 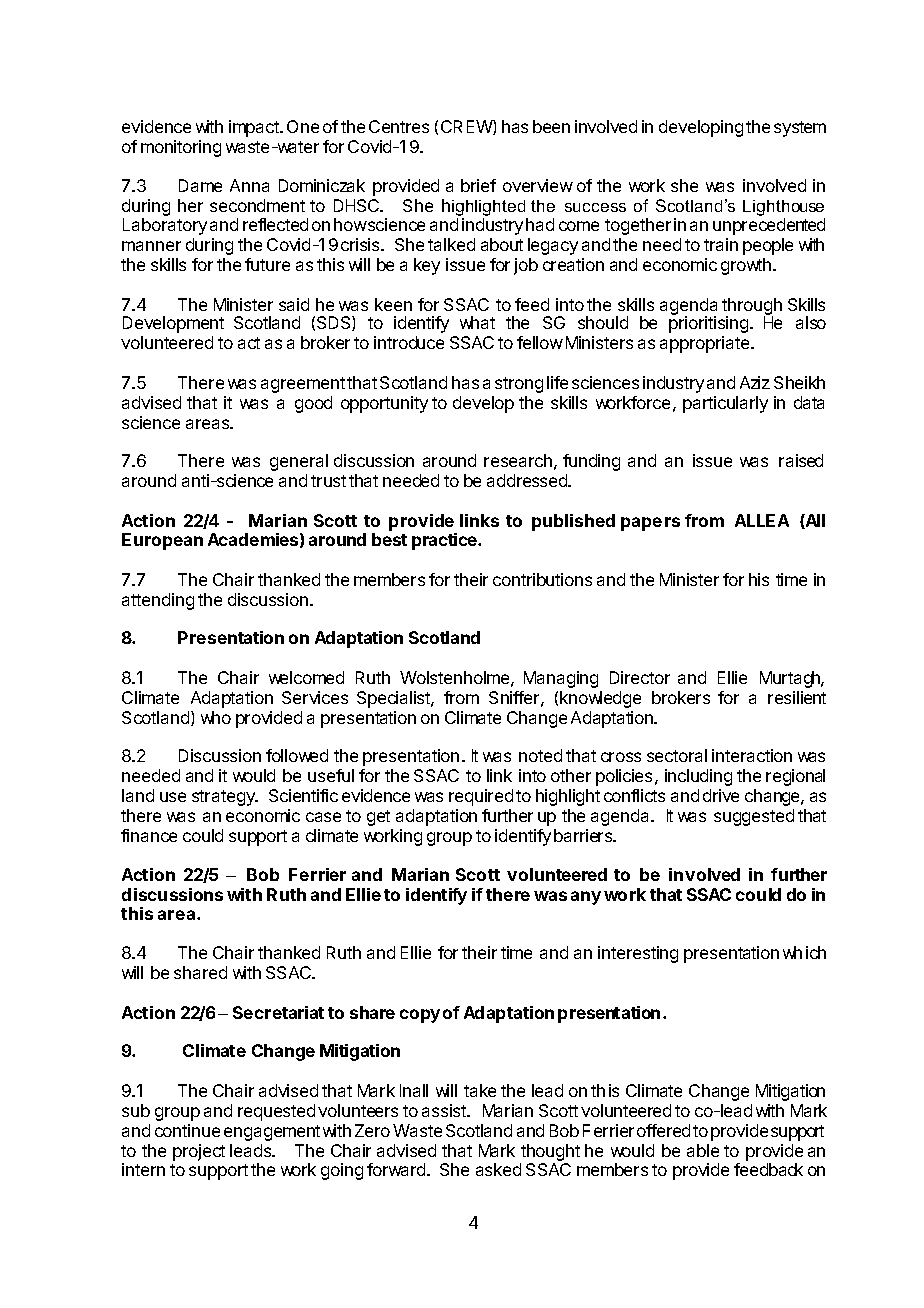 I want to click on brief, so click(x=478, y=185).
